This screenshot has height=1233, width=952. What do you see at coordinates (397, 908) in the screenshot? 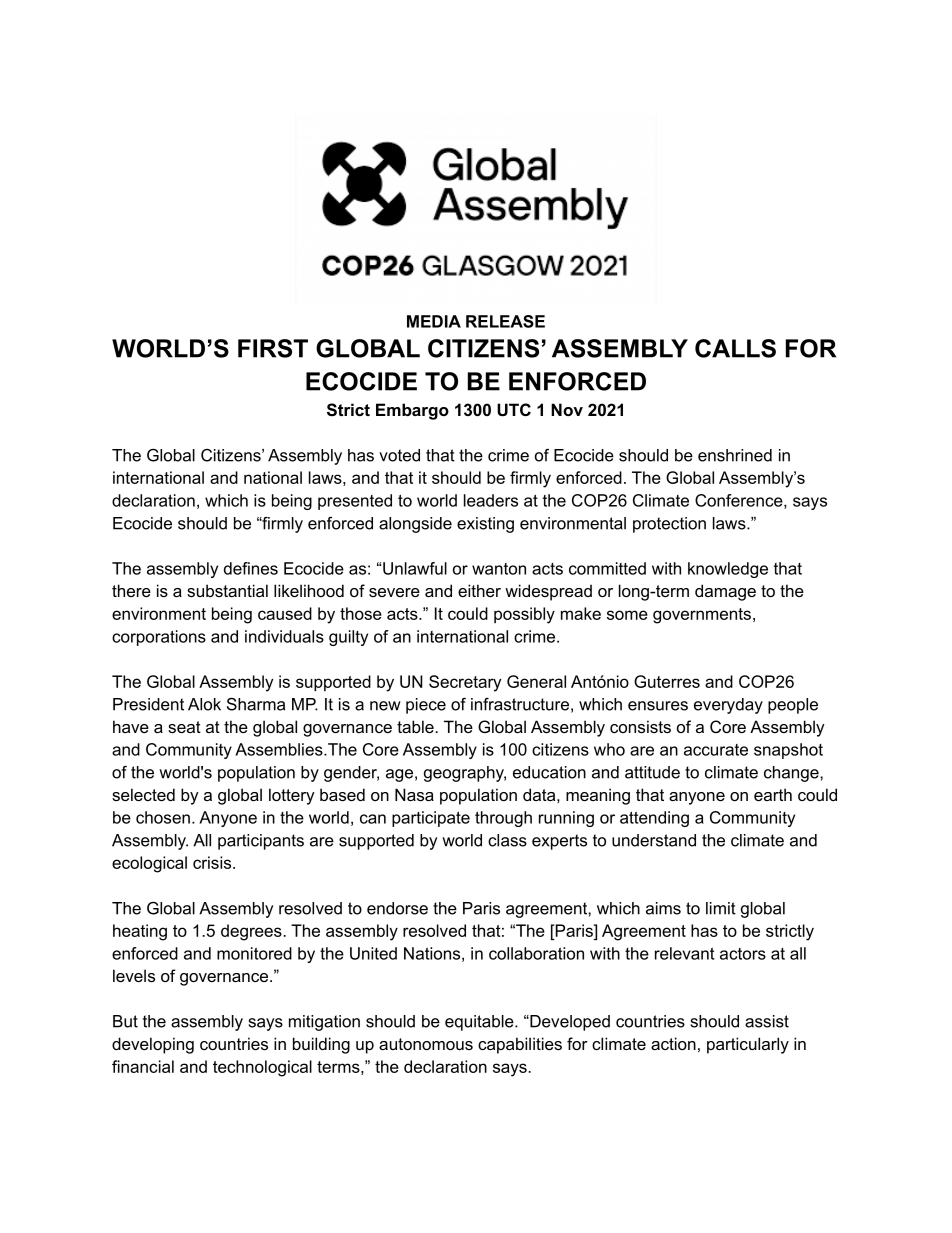
I see `endorse` at bounding box center [397, 908].
